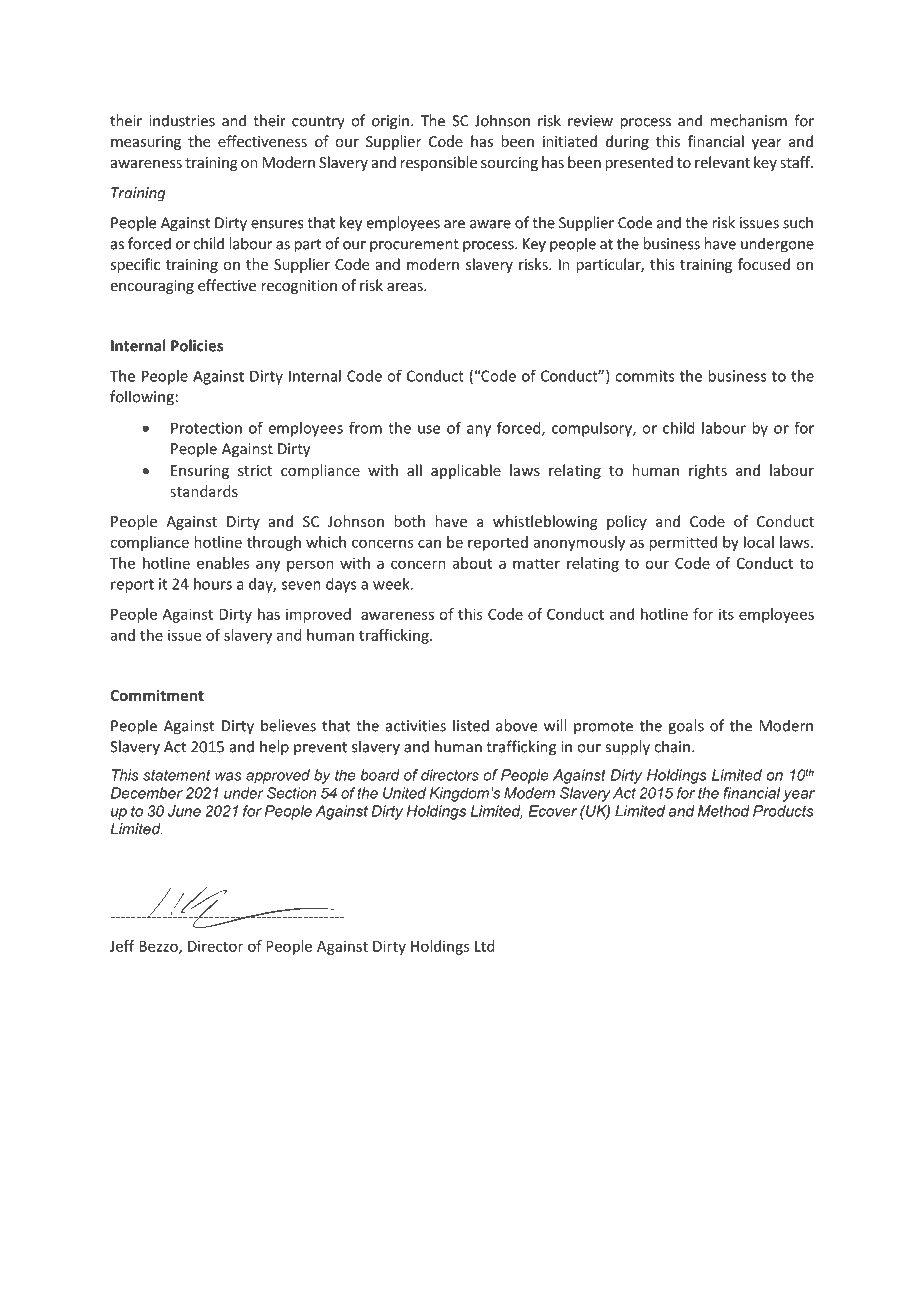 This screenshot has width=924, height=1308. Describe the element at coordinates (122, 946) in the screenshot. I see `Jeff` at that location.
